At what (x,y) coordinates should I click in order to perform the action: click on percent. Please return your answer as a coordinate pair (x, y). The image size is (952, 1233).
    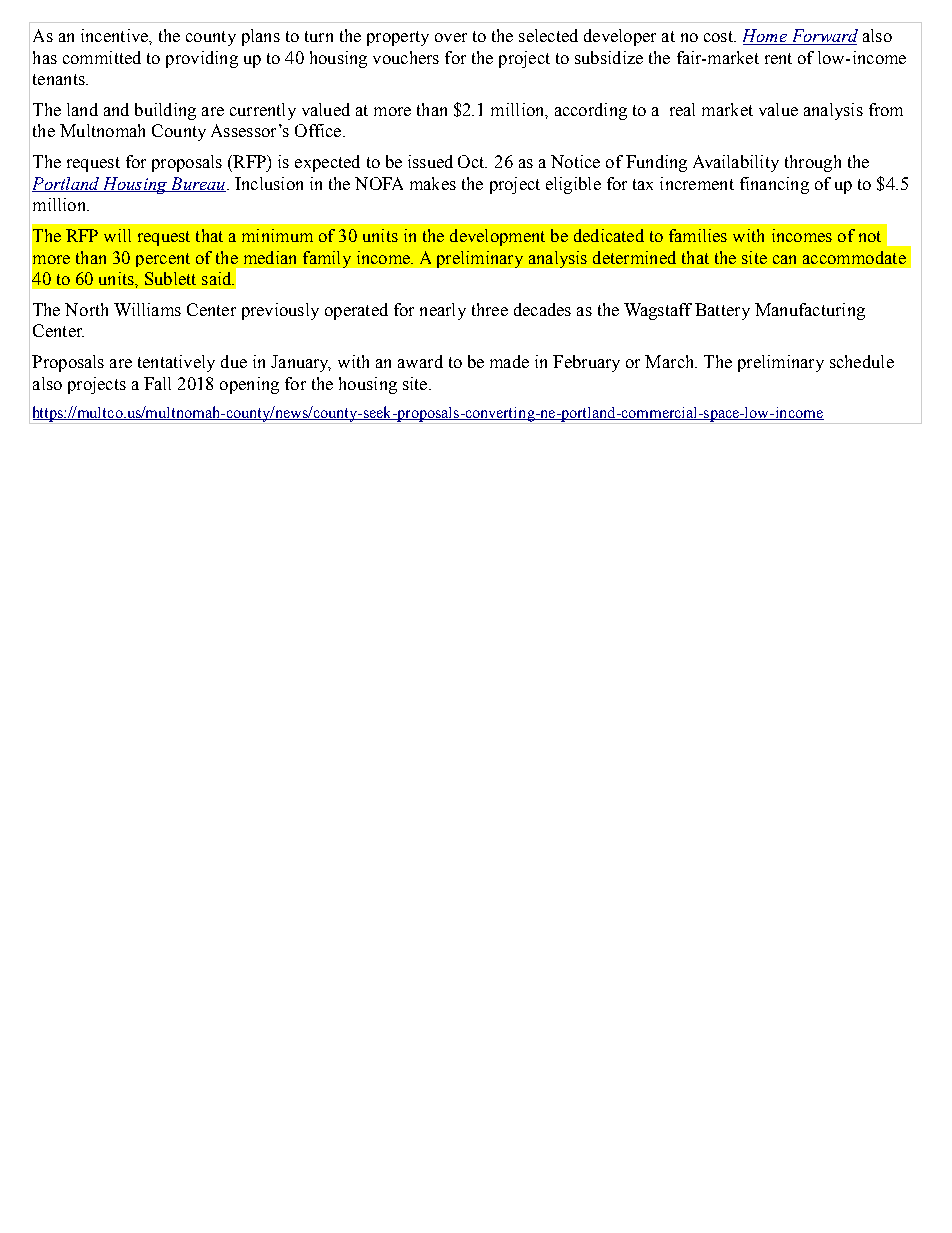
    Looking at the image, I should click on (163, 260).
